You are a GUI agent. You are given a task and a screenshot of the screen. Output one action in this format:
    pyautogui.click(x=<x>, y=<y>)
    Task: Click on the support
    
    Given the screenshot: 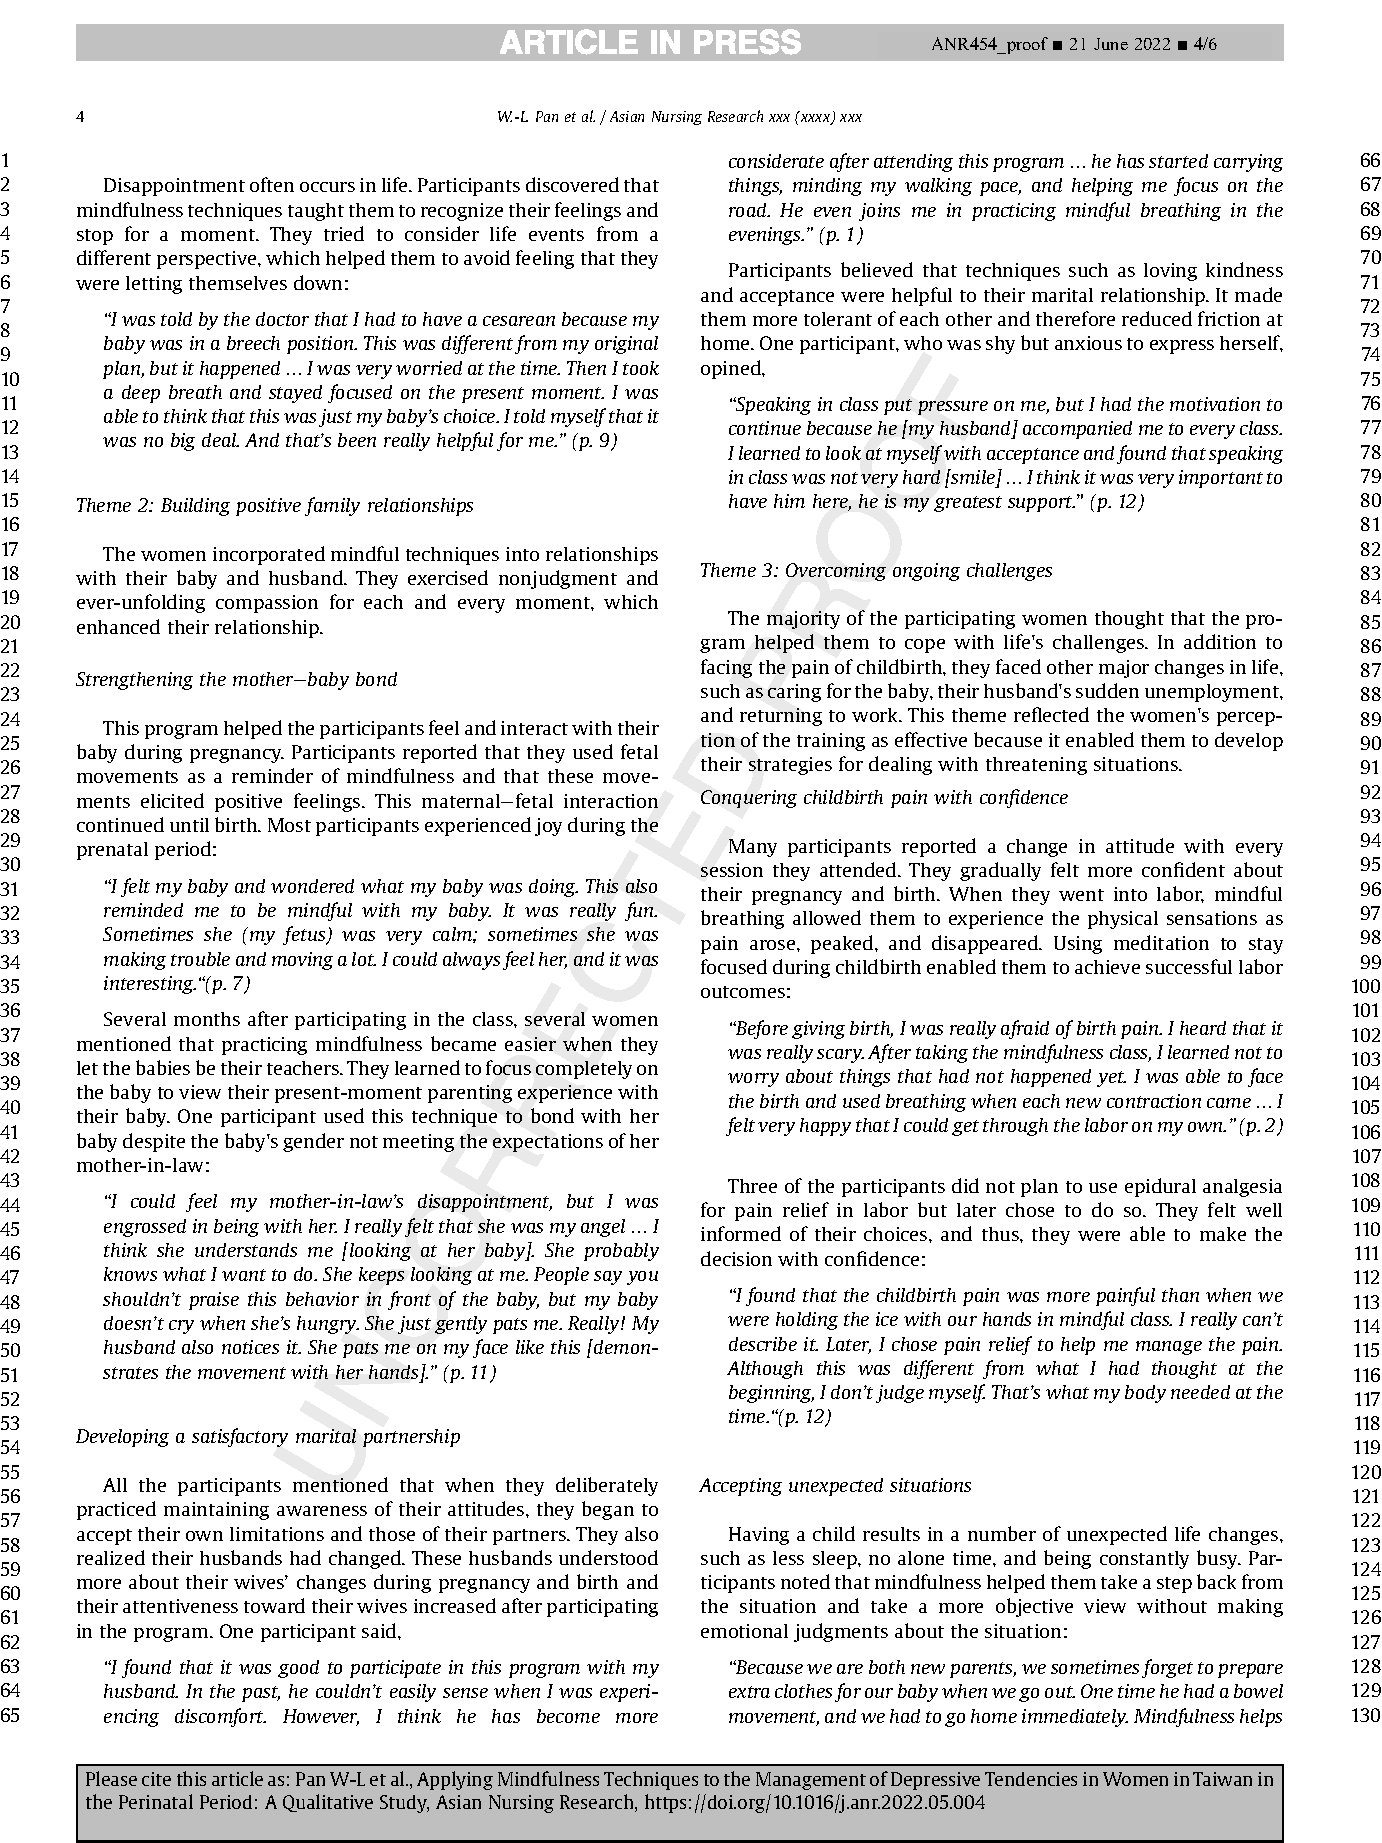 What is the action you would take?
    pyautogui.click(x=1041, y=504)
